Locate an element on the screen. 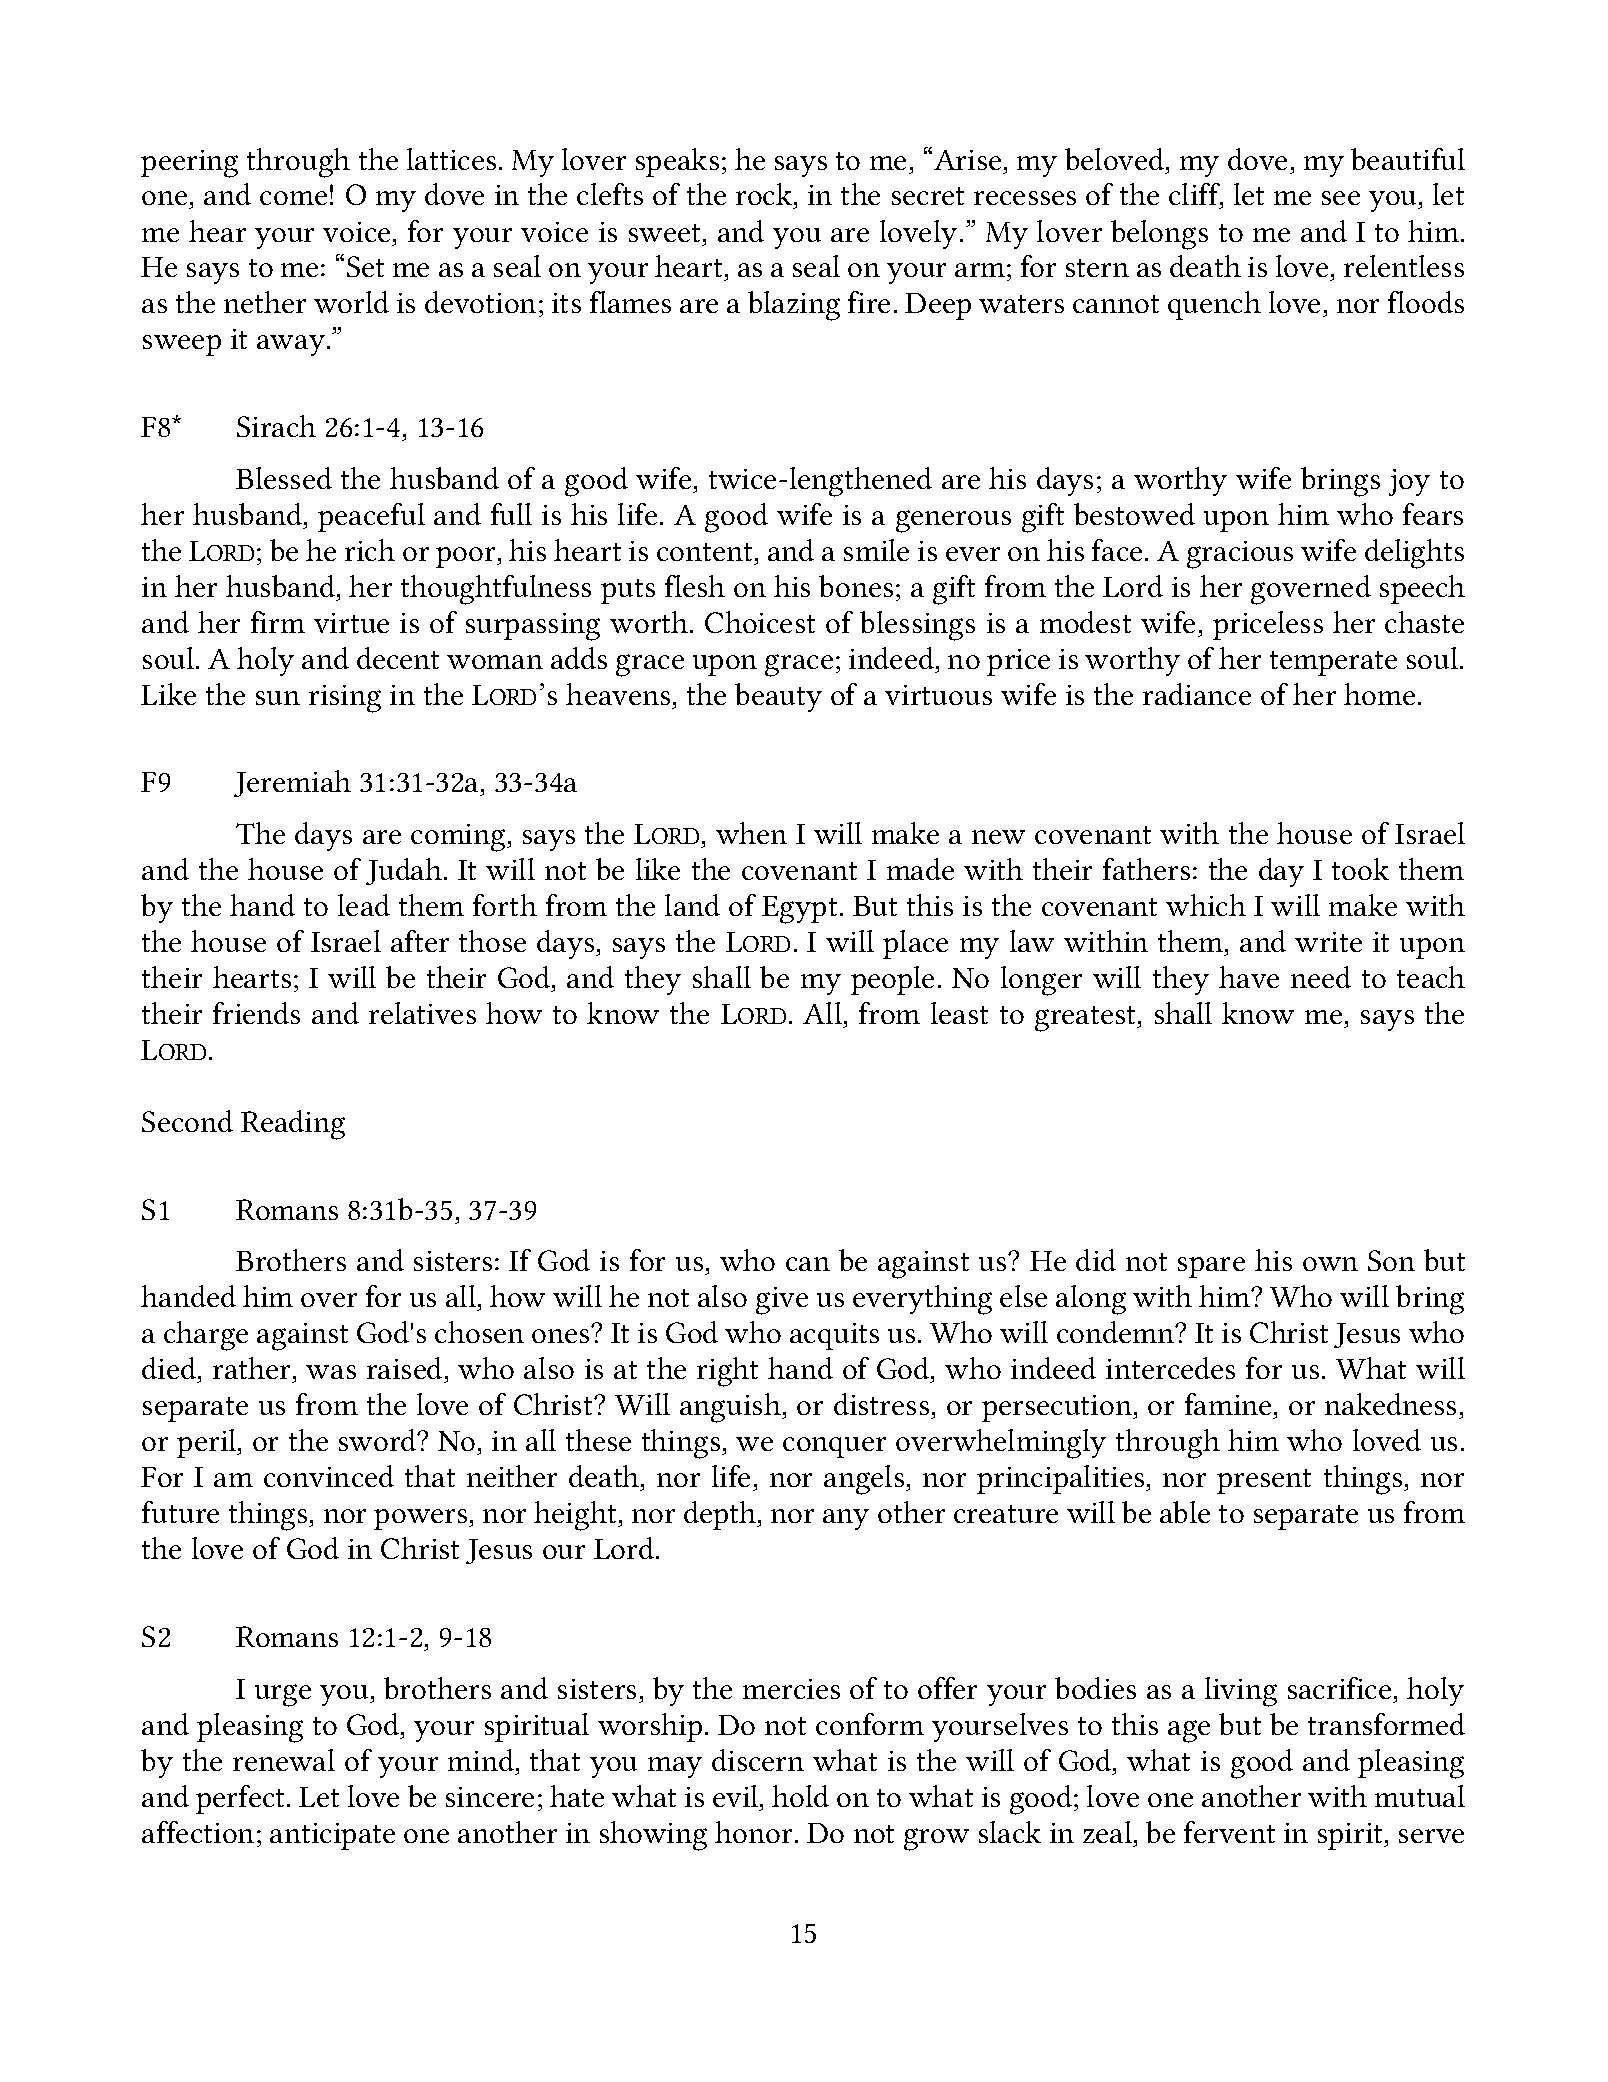 This screenshot has height=2082, width=1608. hold is located at coordinates (800, 1796).
